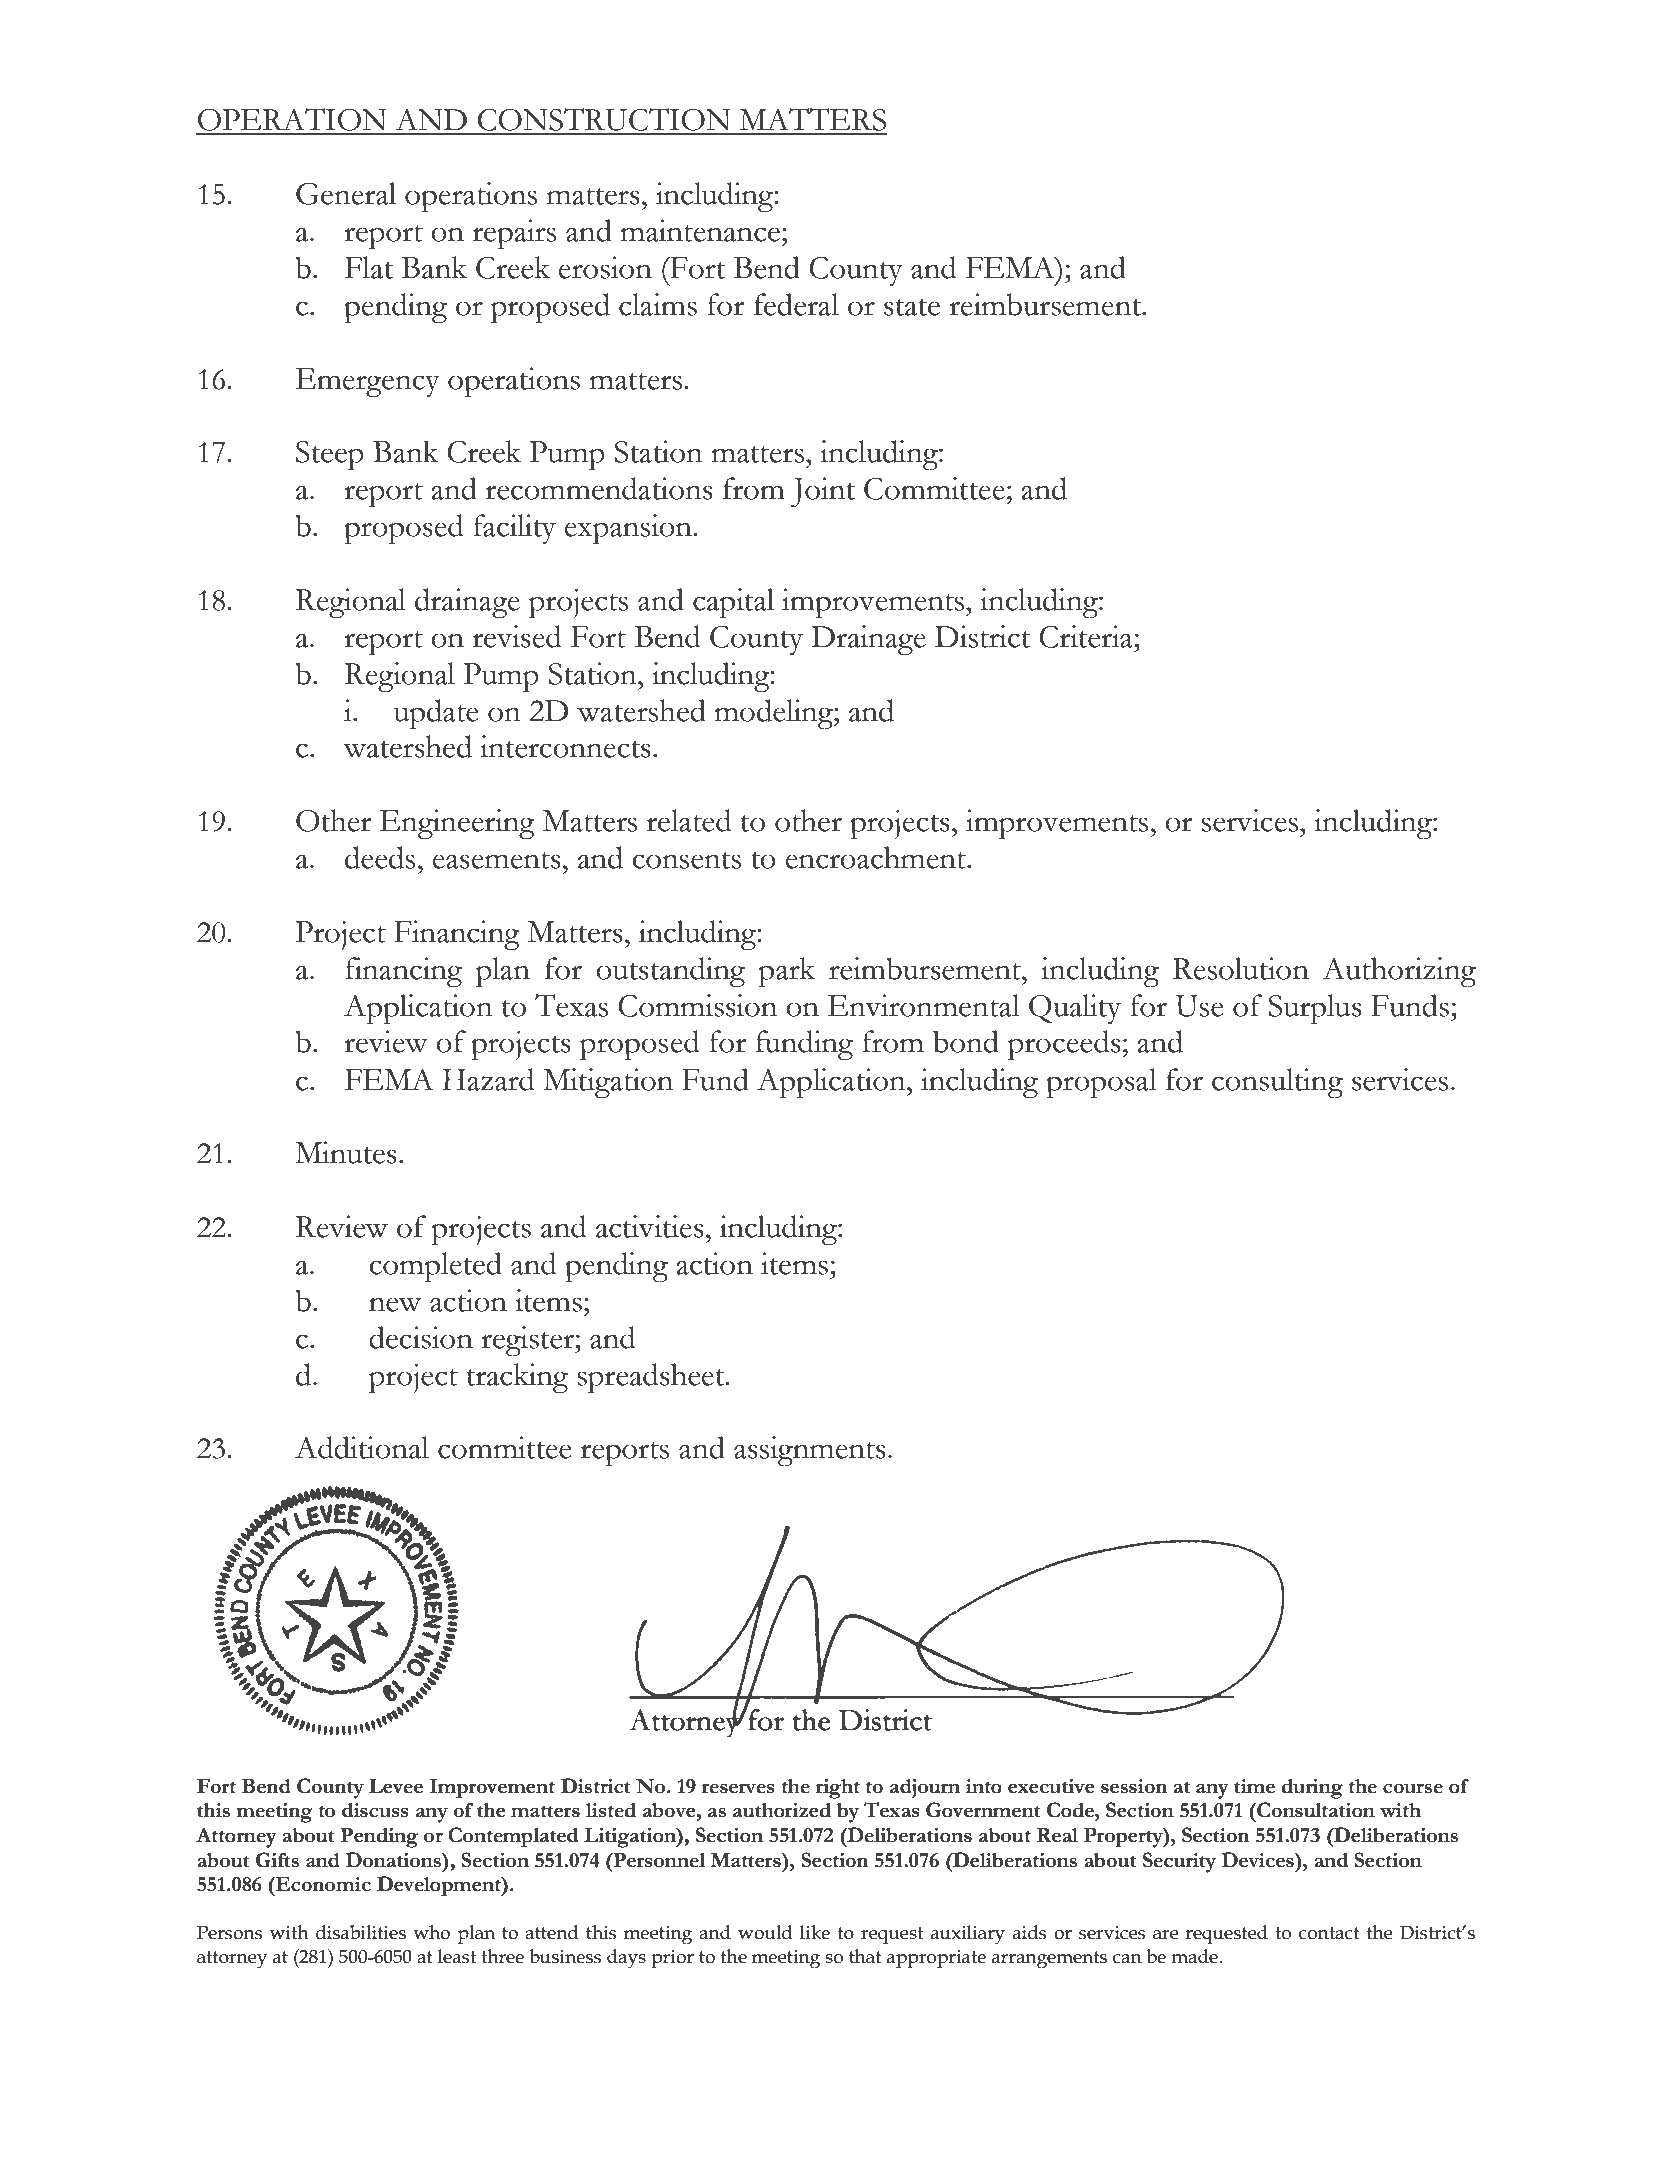 This image has width=1672, height=2164. What do you see at coordinates (346, 193) in the image?
I see `General` at bounding box center [346, 193].
